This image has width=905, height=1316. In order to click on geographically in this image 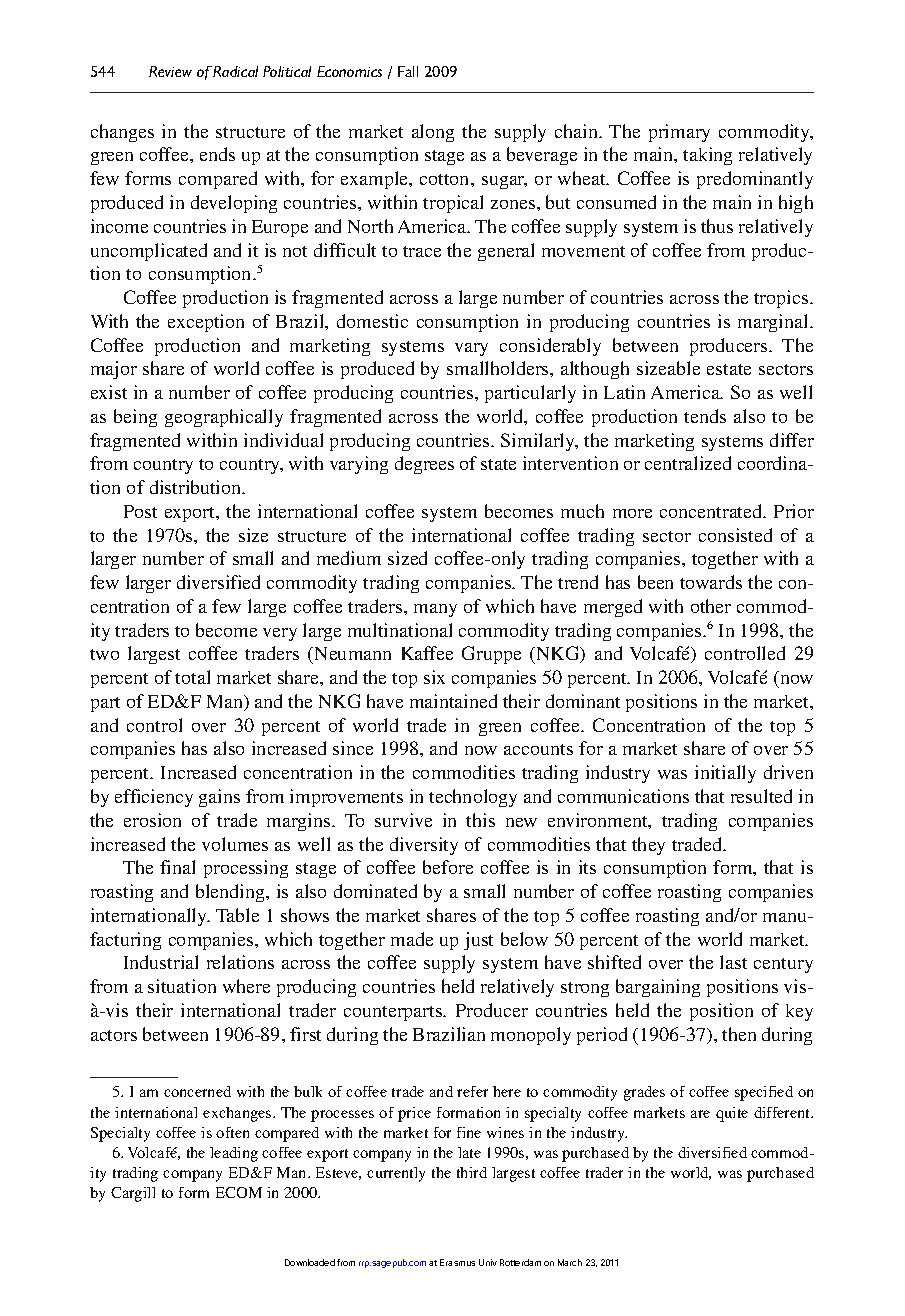, I will do `click(224, 418)`.
